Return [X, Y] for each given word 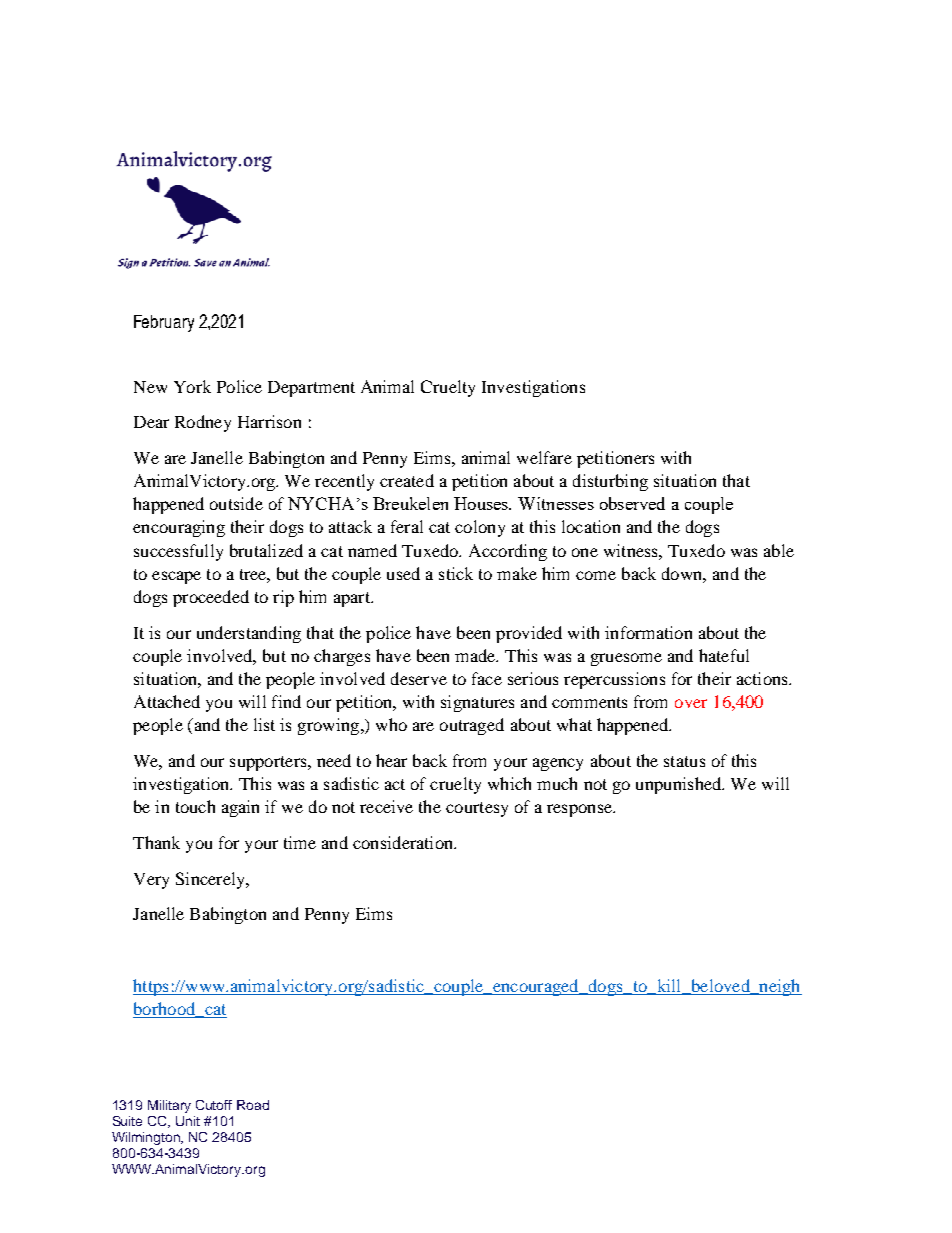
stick [456, 573]
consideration [404, 842]
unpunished [680, 785]
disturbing [610, 482]
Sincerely [211, 880]
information [648, 632]
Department [311, 389]
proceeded [211, 598]
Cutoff [214, 1105]
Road [253, 1105]
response [581, 810]
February [164, 323]
